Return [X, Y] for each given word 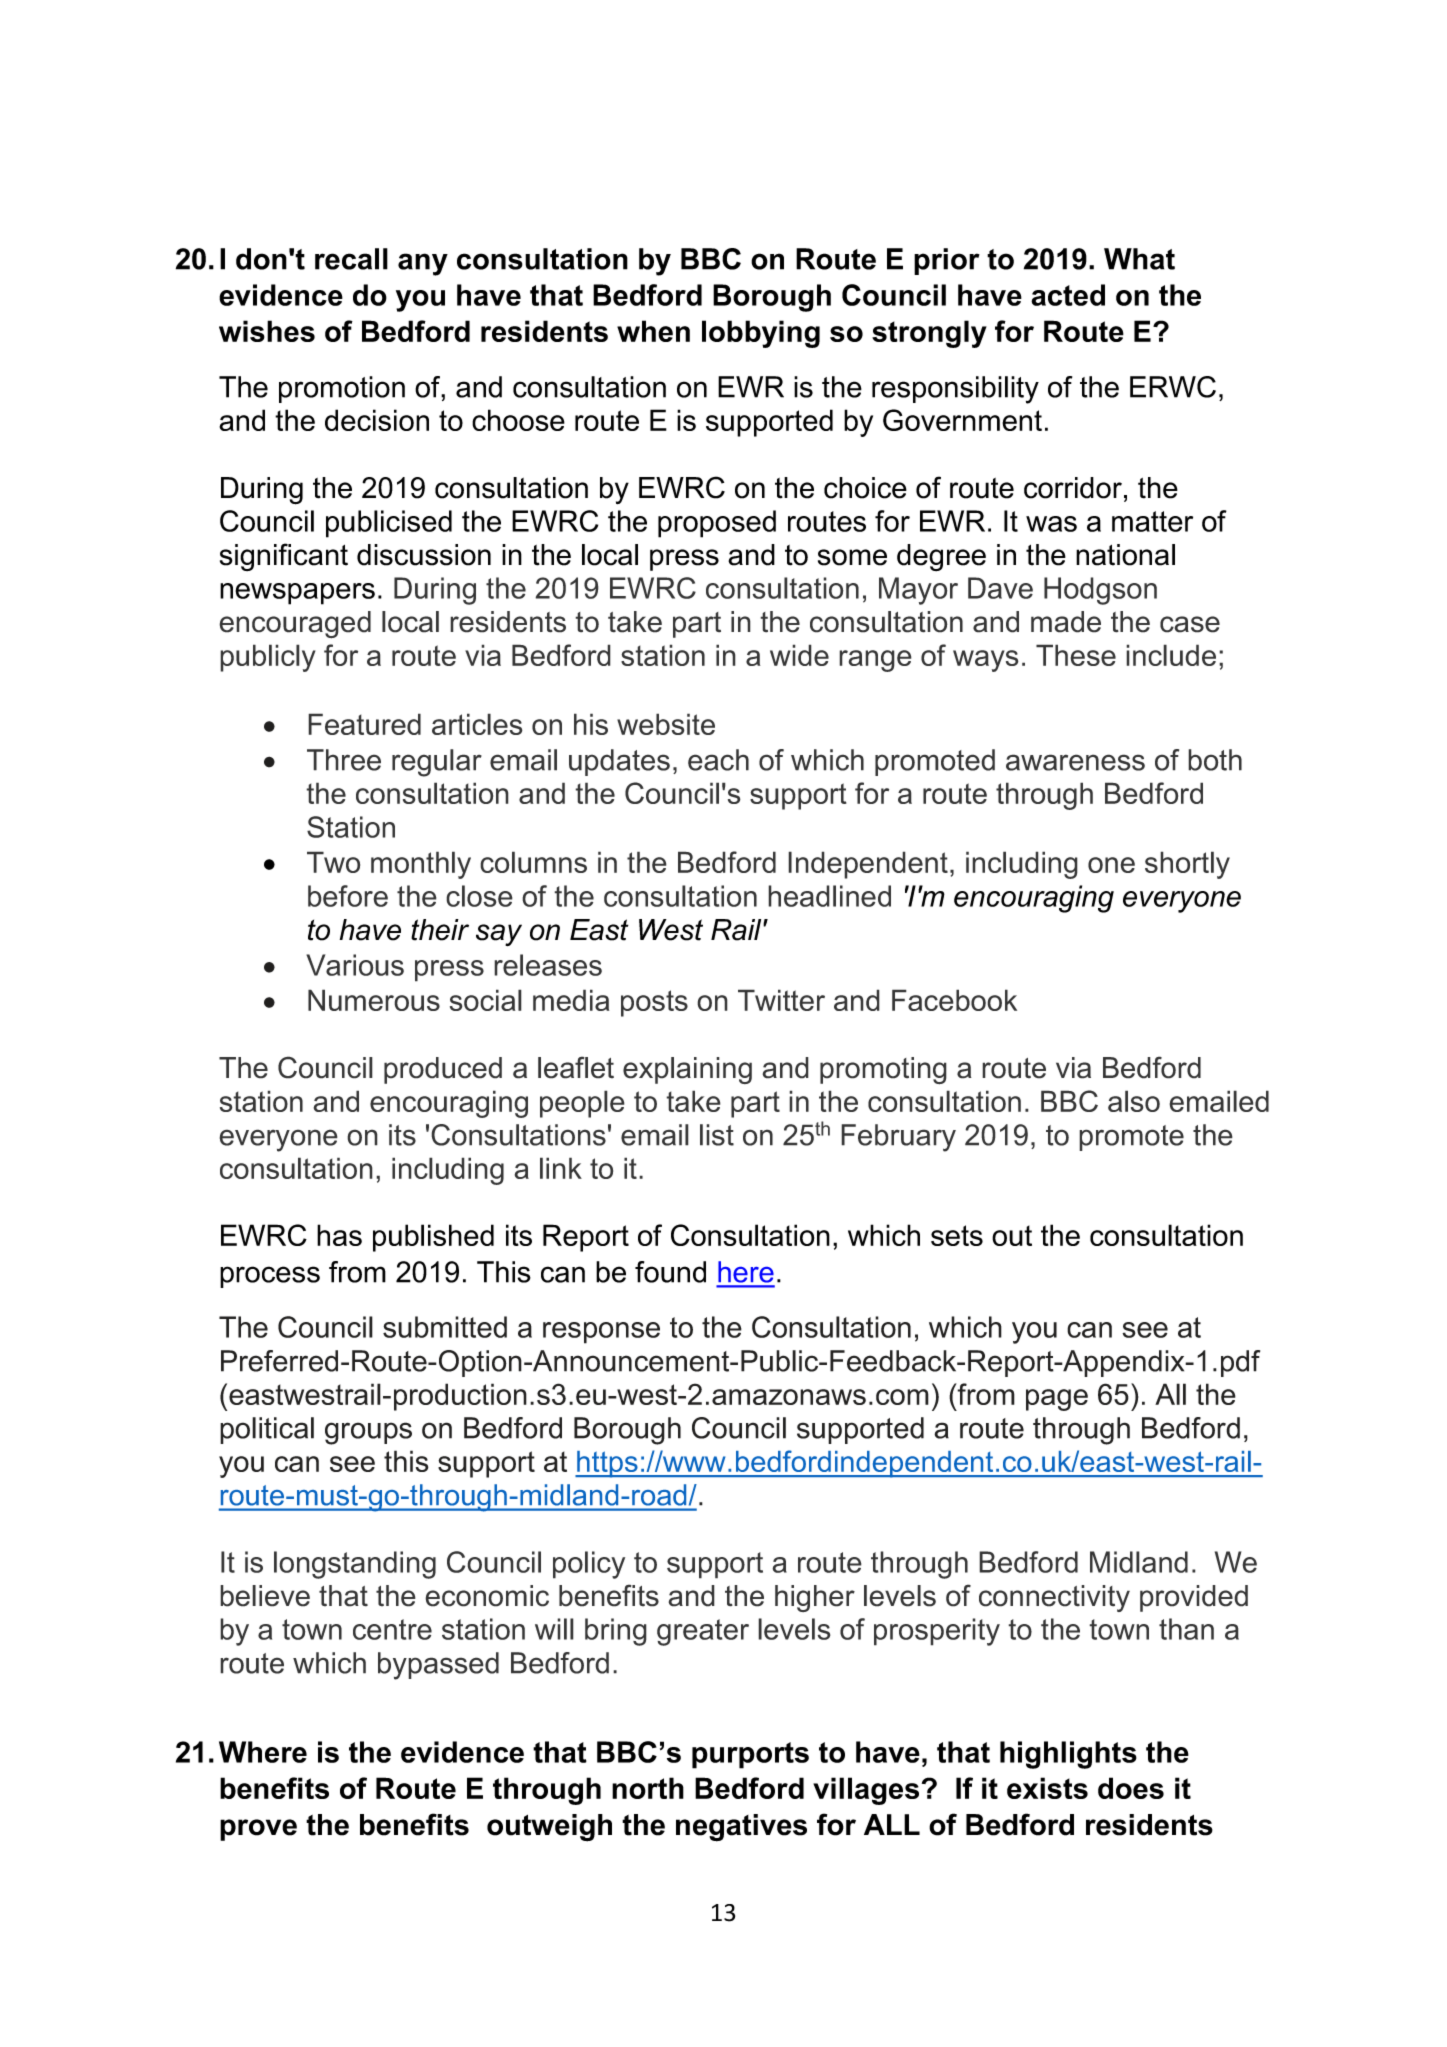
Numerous [374, 1000]
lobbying [761, 334]
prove [258, 1830]
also [1134, 1101]
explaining [687, 1070]
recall [351, 259]
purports [750, 1755]
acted [1068, 295]
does [1131, 1788]
